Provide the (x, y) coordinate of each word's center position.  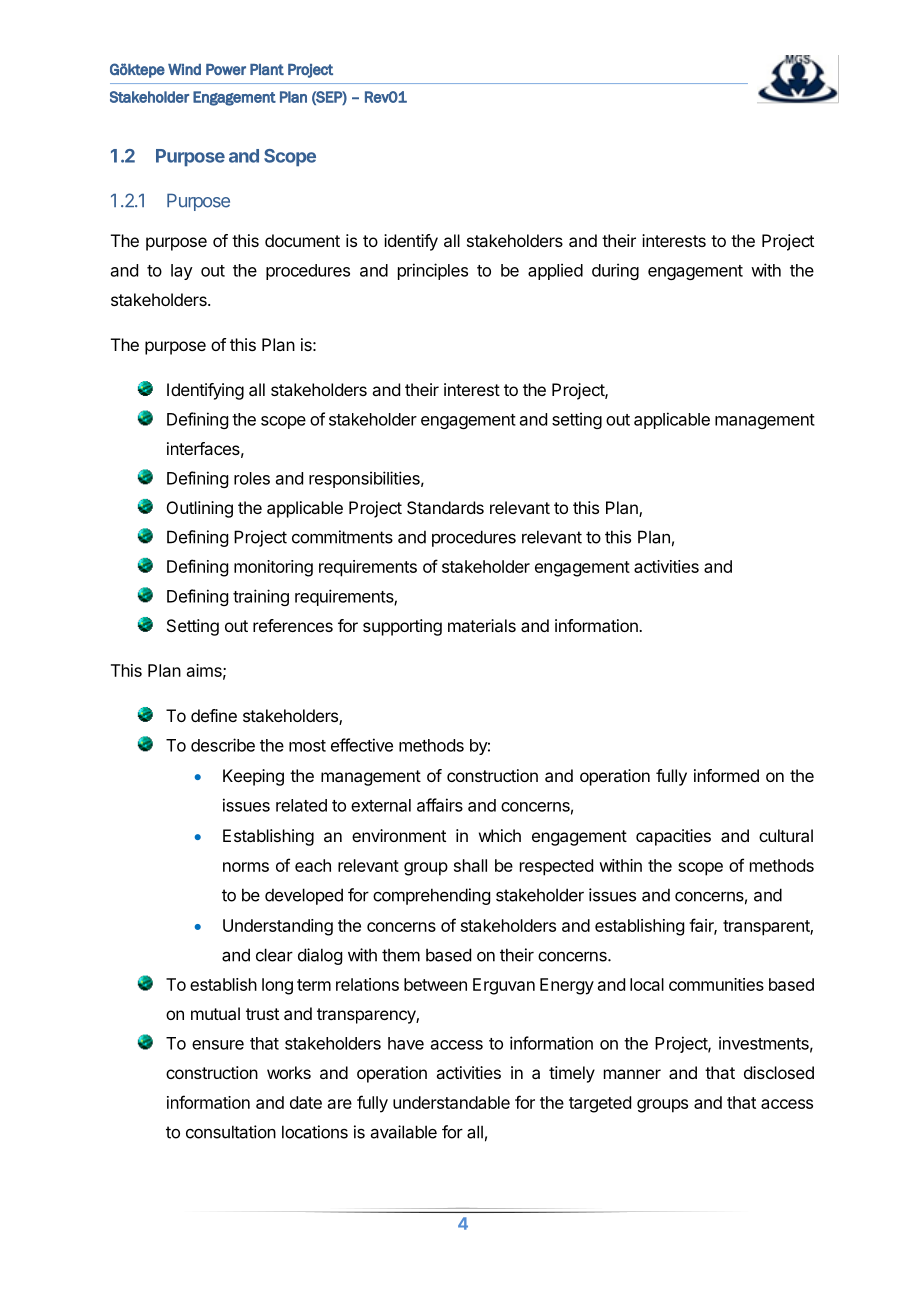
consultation (231, 1132)
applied (555, 271)
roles (252, 478)
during (615, 271)
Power (226, 69)
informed (726, 775)
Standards (445, 507)
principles (433, 271)
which (500, 835)
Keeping (253, 777)
